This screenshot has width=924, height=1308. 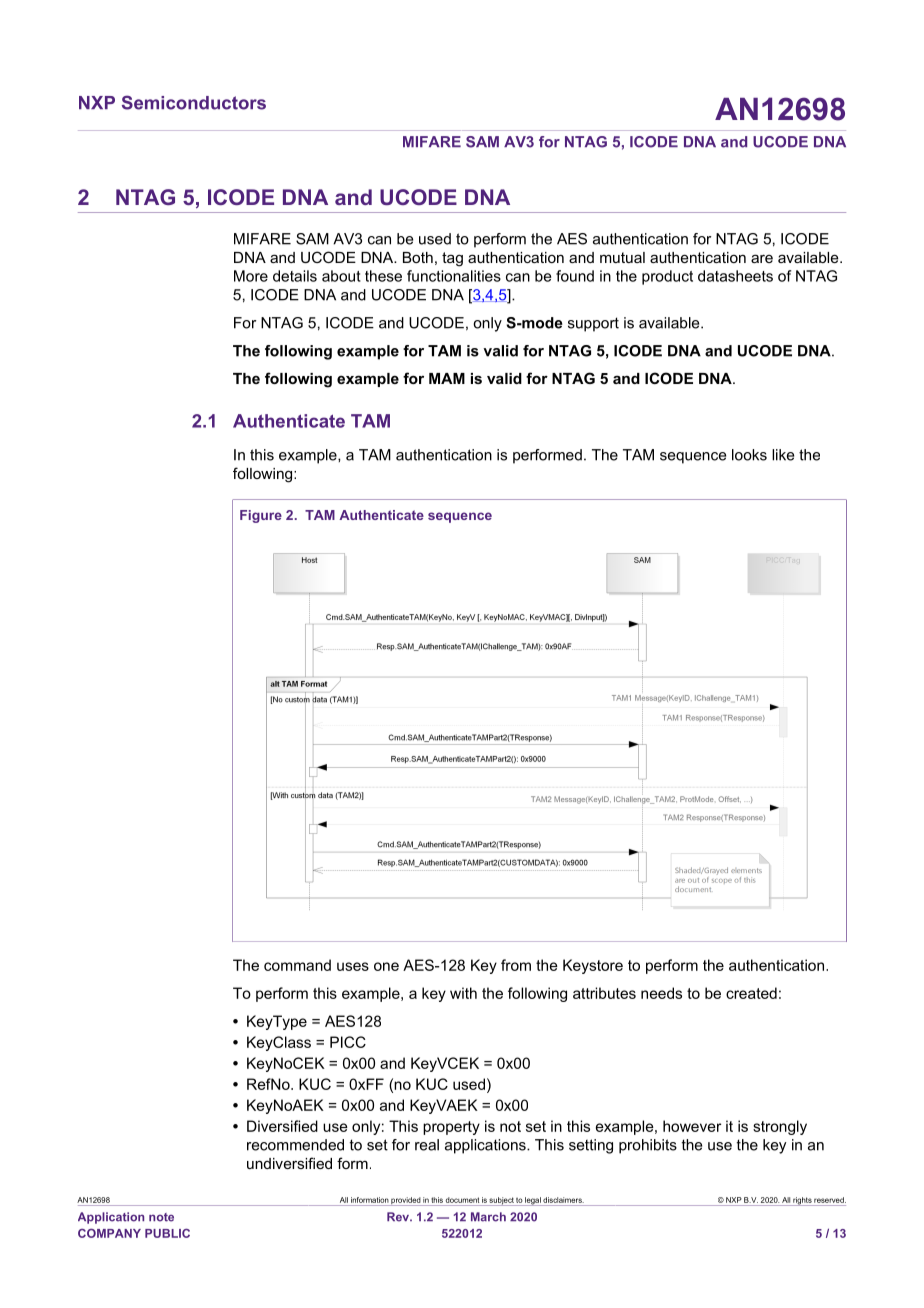 I want to click on looks, so click(x=749, y=455).
